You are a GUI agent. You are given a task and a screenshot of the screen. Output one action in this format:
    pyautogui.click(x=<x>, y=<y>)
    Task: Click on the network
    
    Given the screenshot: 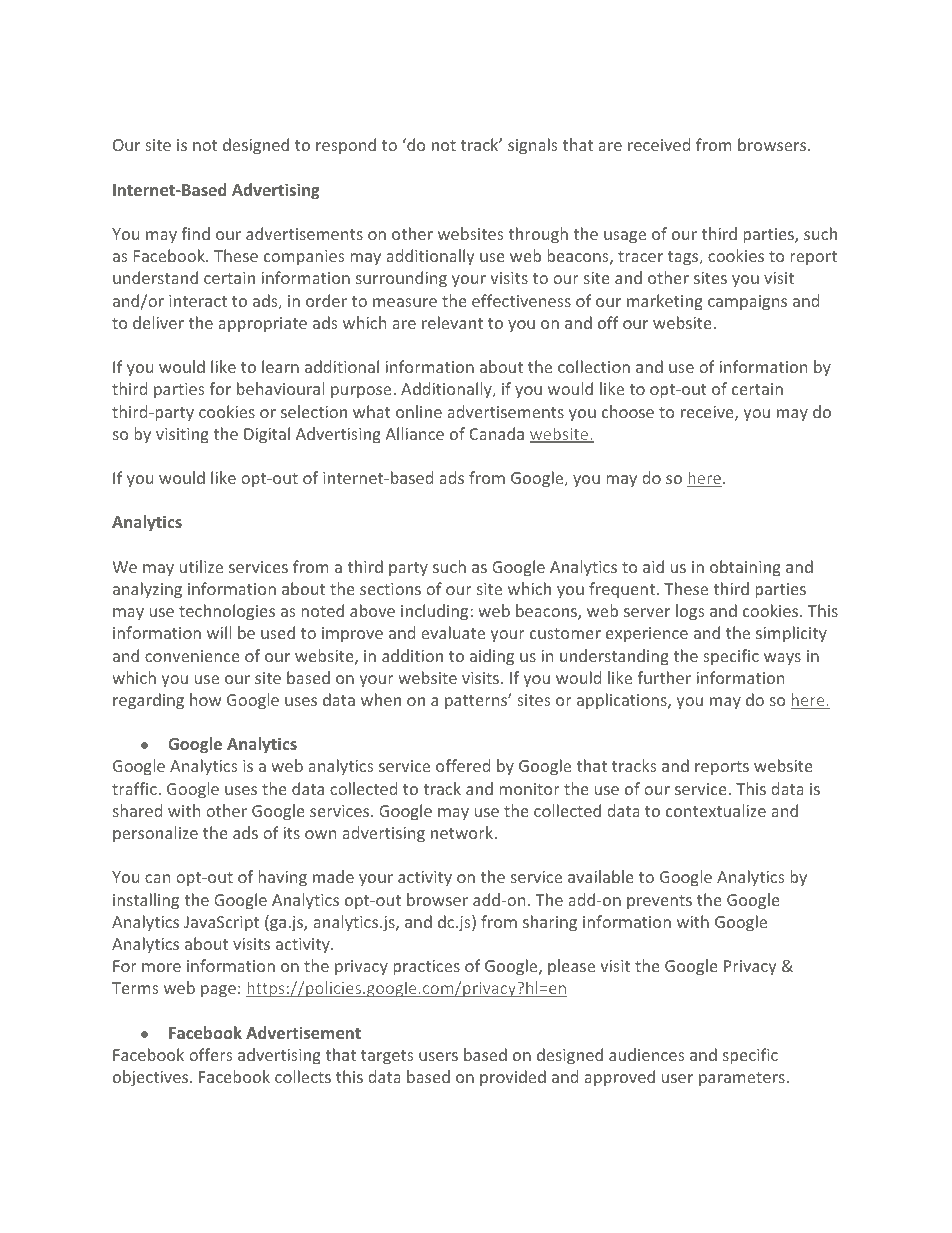 What is the action you would take?
    pyautogui.click(x=463, y=832)
